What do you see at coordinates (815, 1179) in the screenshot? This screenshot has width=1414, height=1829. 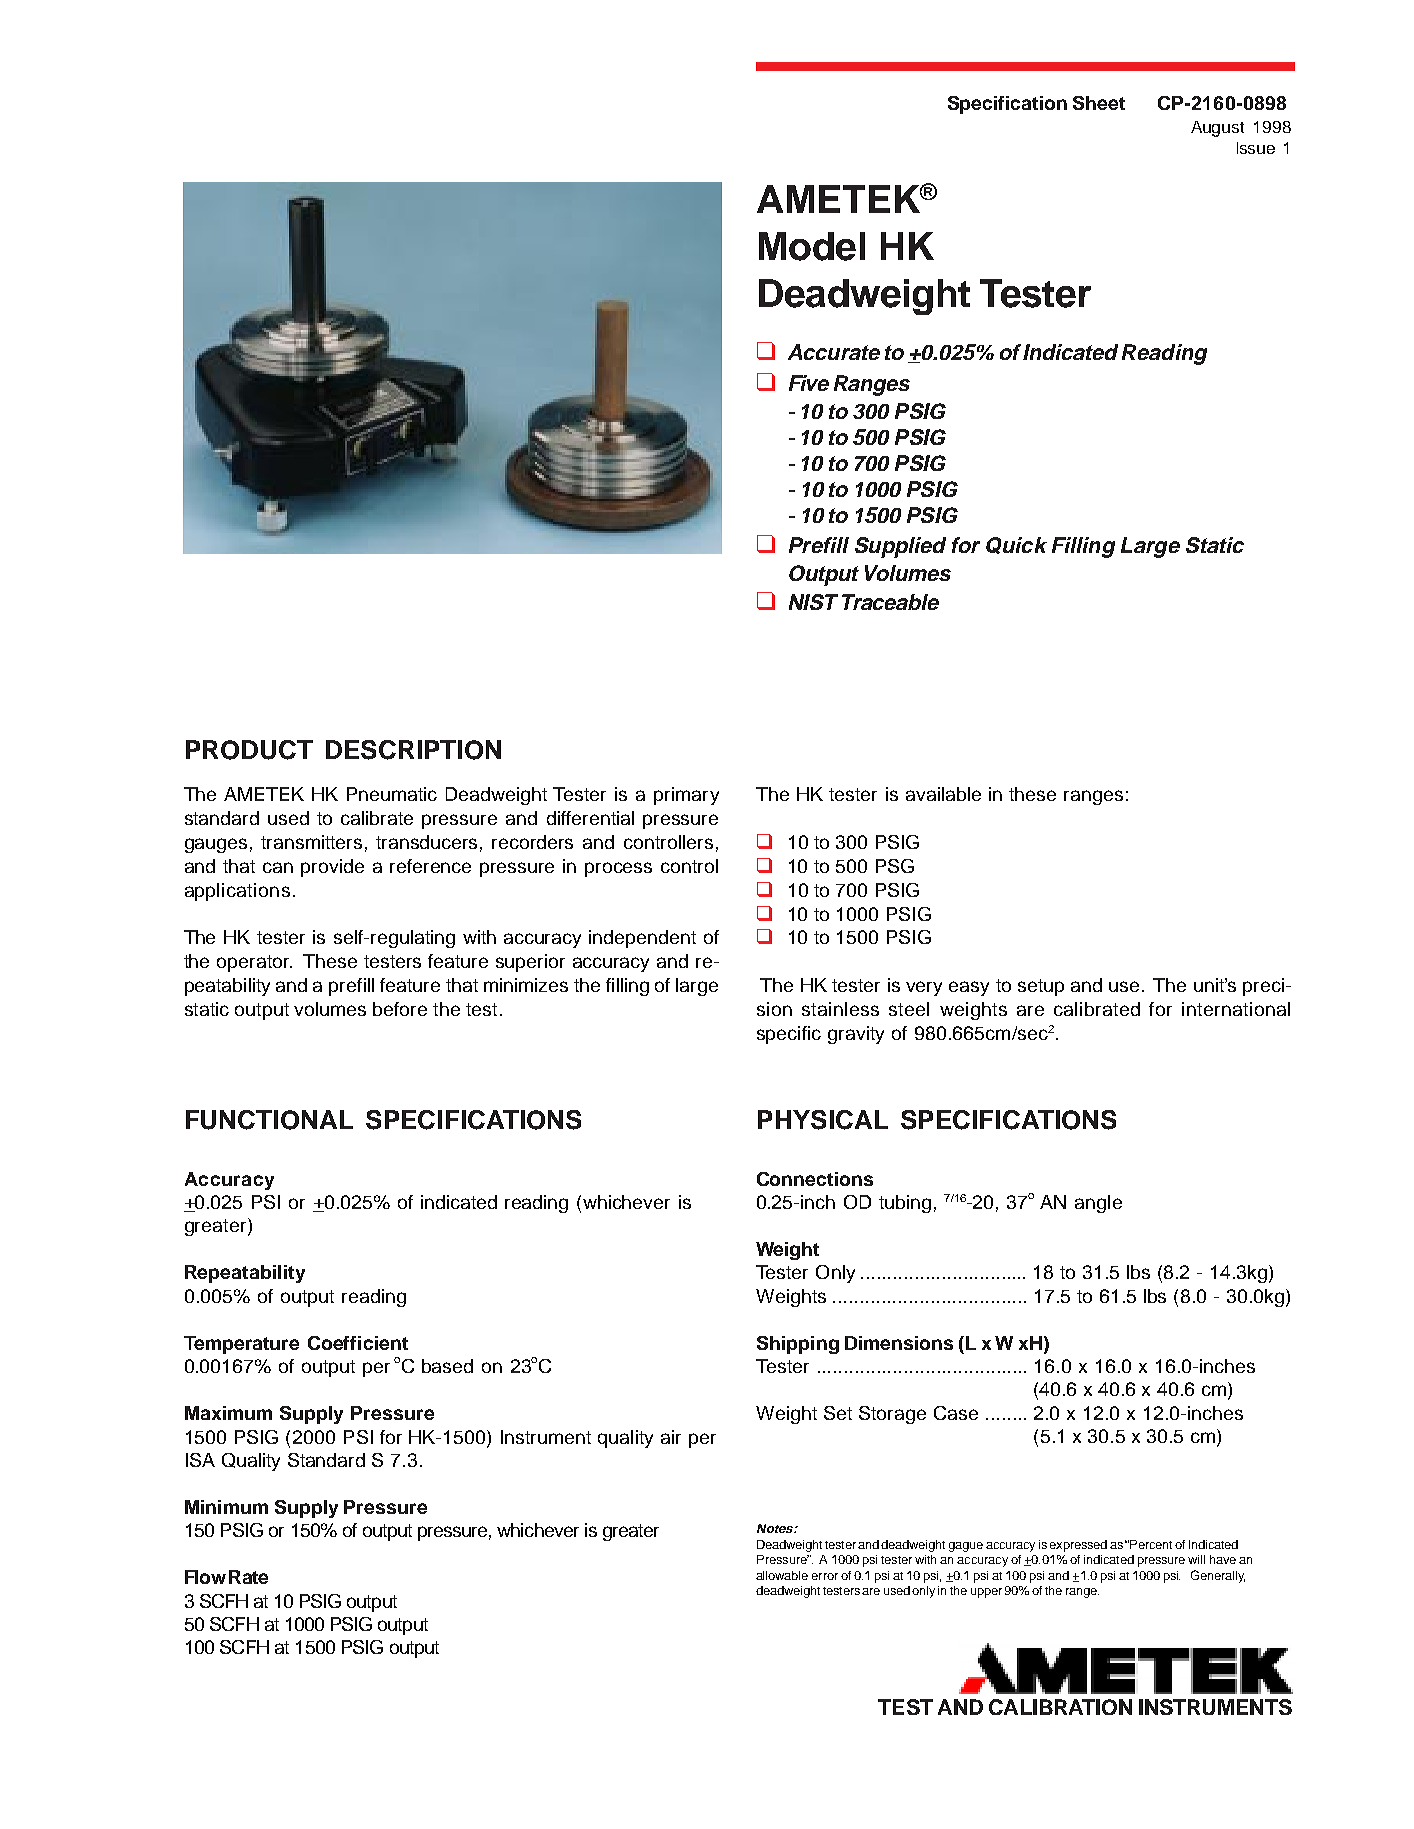 I see `Connections` at bounding box center [815, 1179].
